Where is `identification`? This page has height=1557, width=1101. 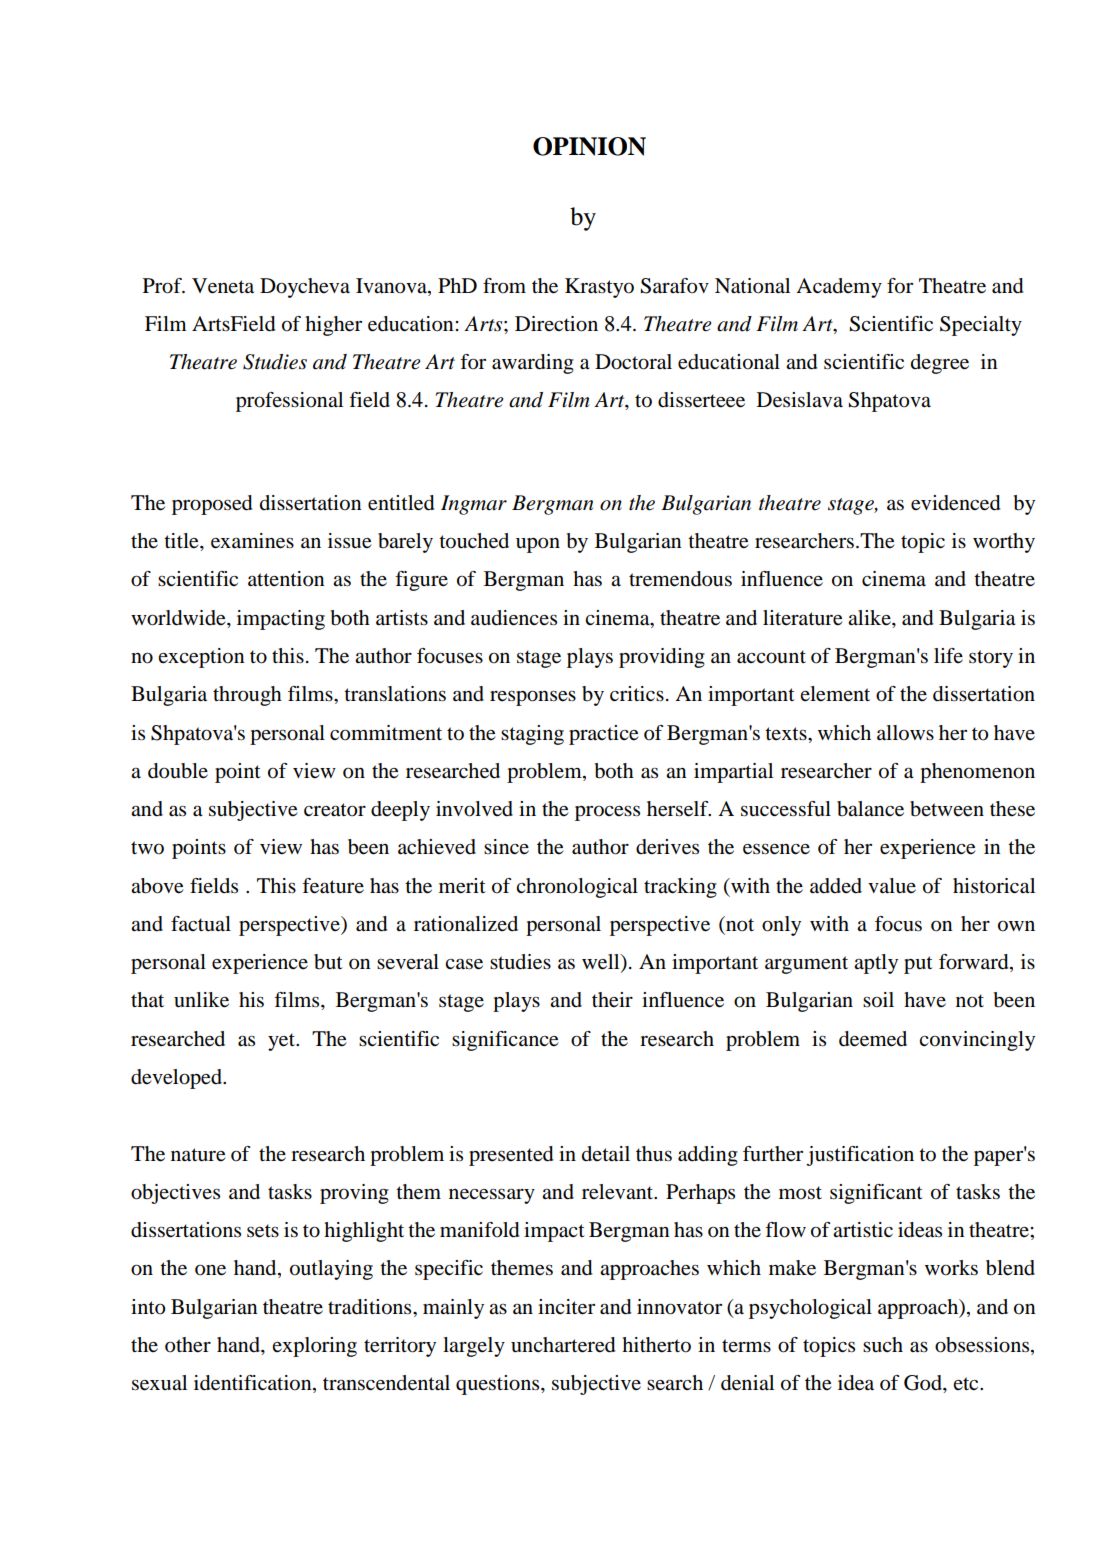
identification is located at coordinates (254, 1384).
